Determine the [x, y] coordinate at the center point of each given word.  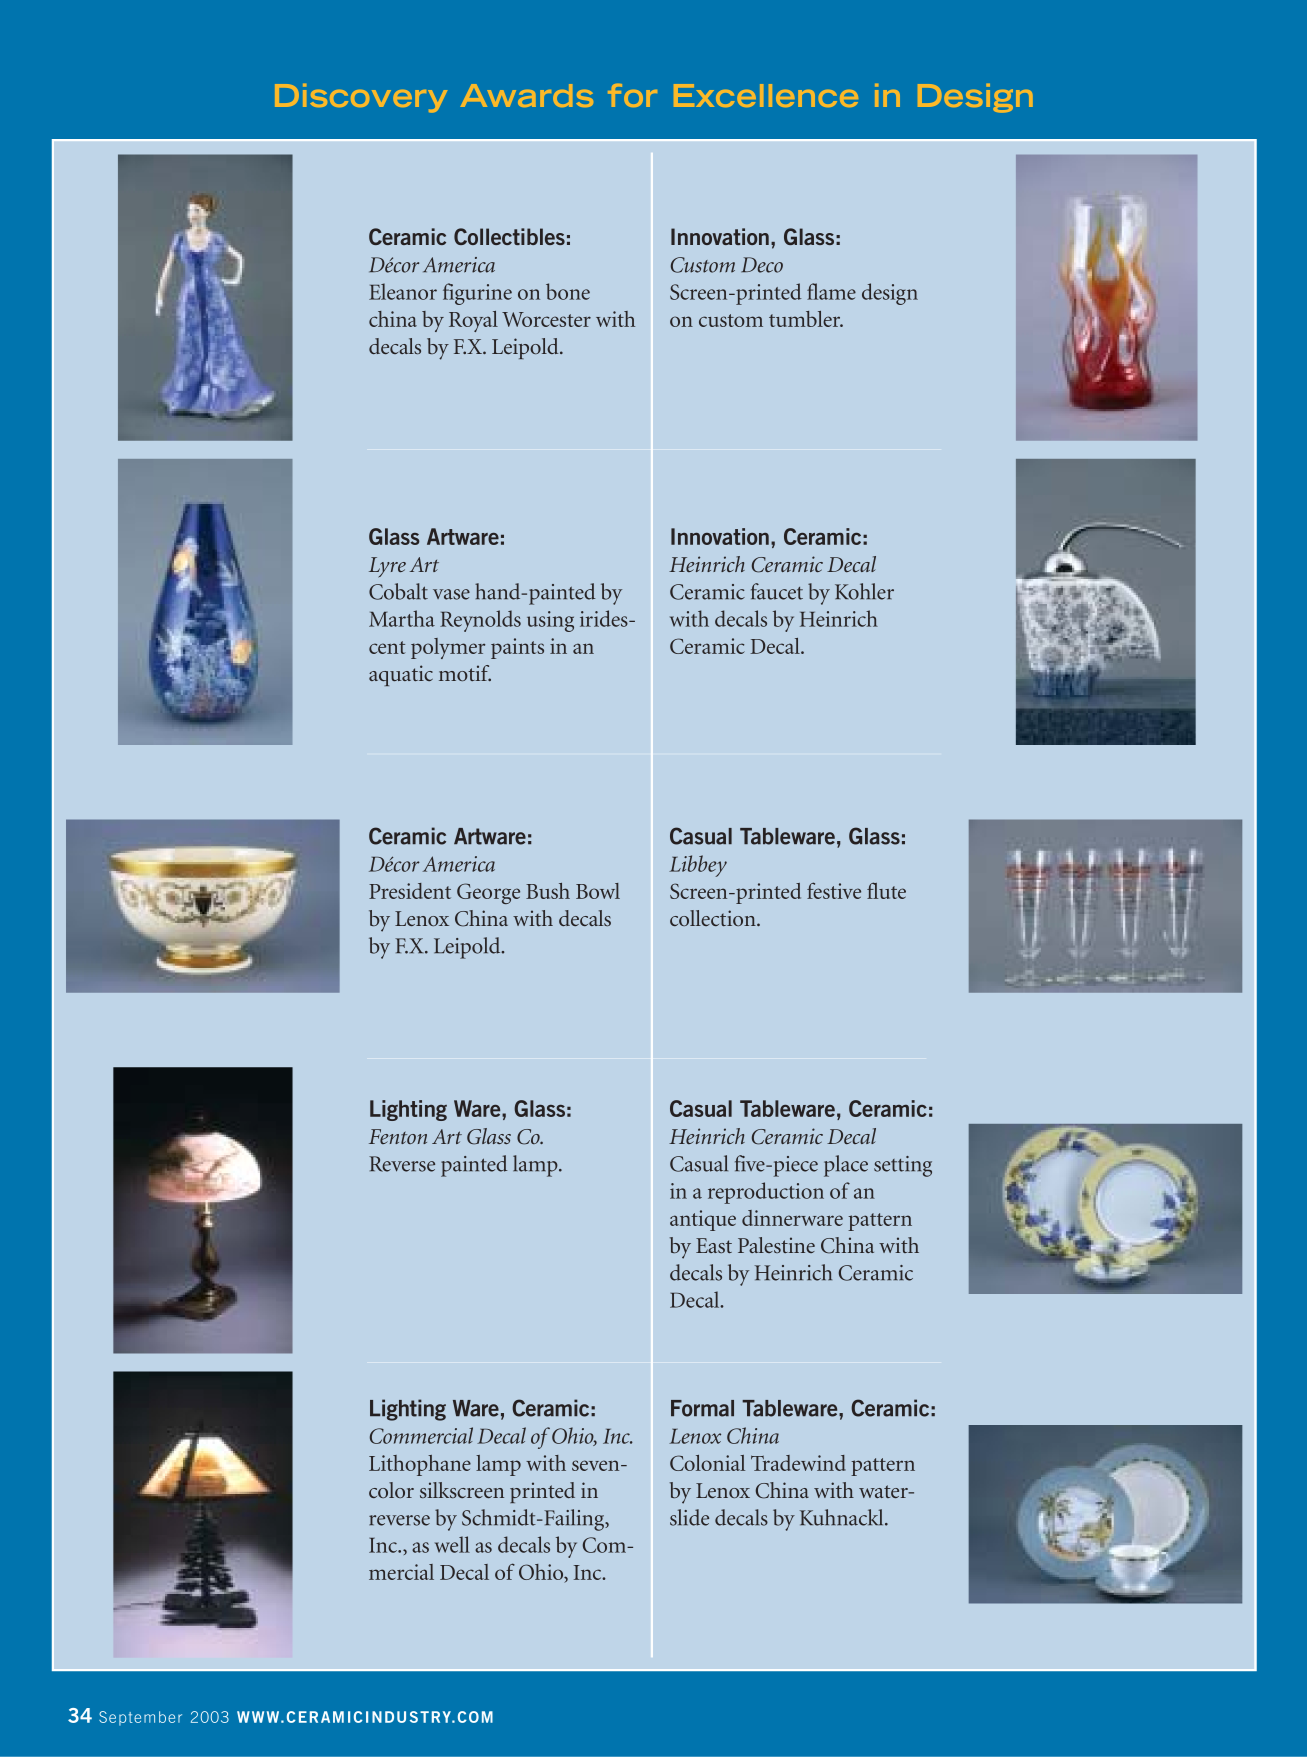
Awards [527, 95]
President [410, 891]
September [140, 1718]
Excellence [766, 95]
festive [834, 890]
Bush [548, 891]
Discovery [361, 98]
